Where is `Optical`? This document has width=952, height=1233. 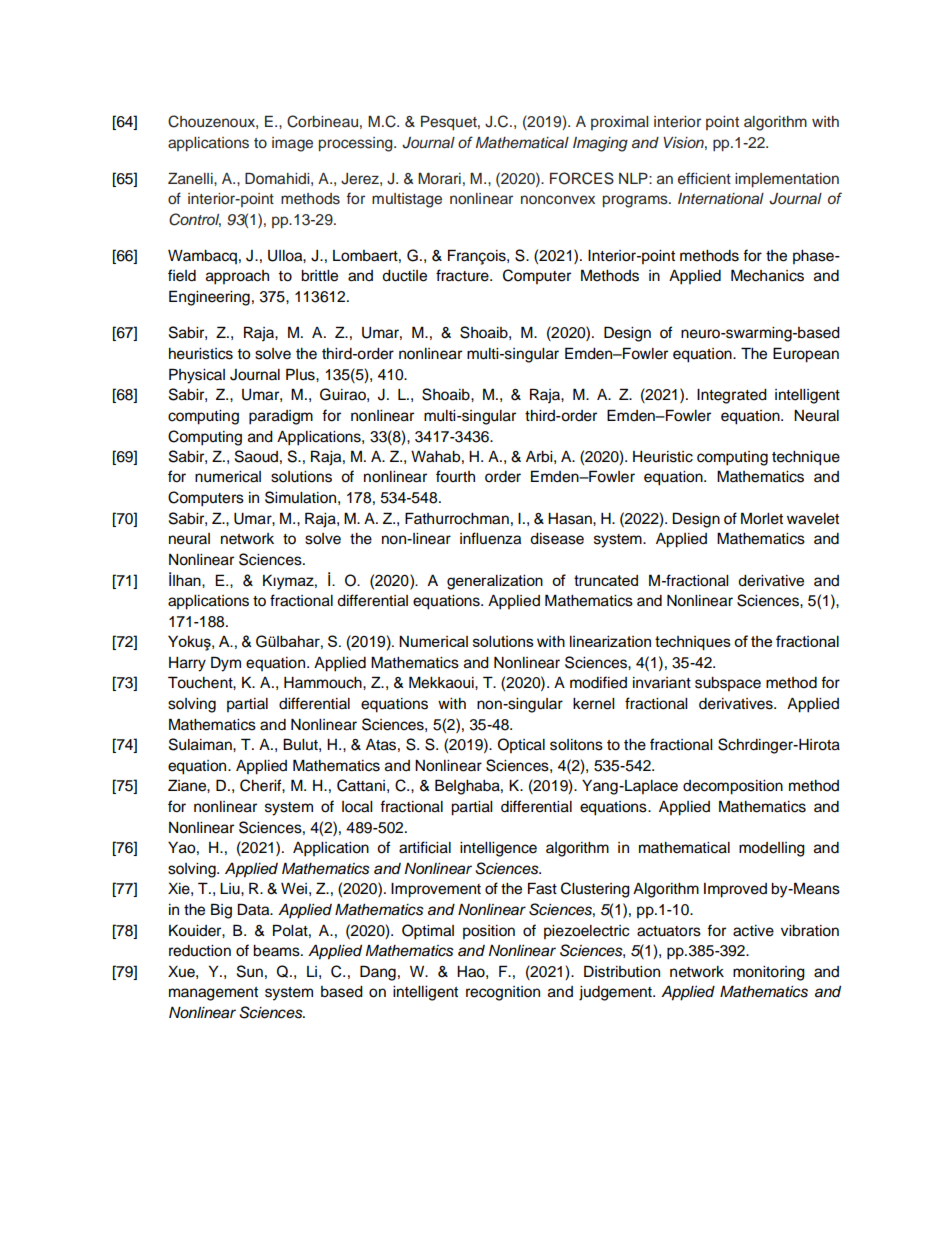 Optical is located at coordinates (521, 745).
